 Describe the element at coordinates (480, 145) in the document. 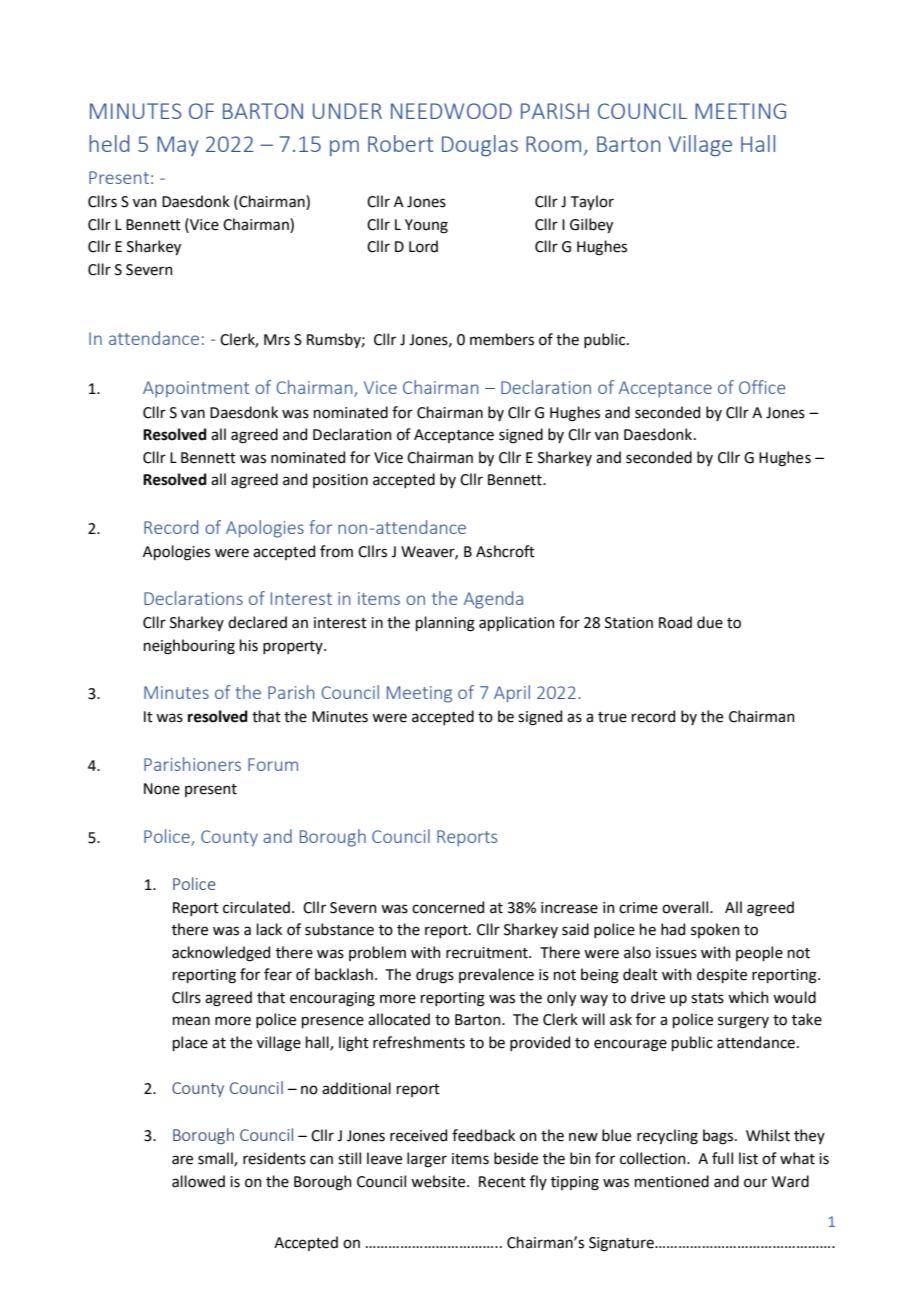

I see `Douglas` at that location.
